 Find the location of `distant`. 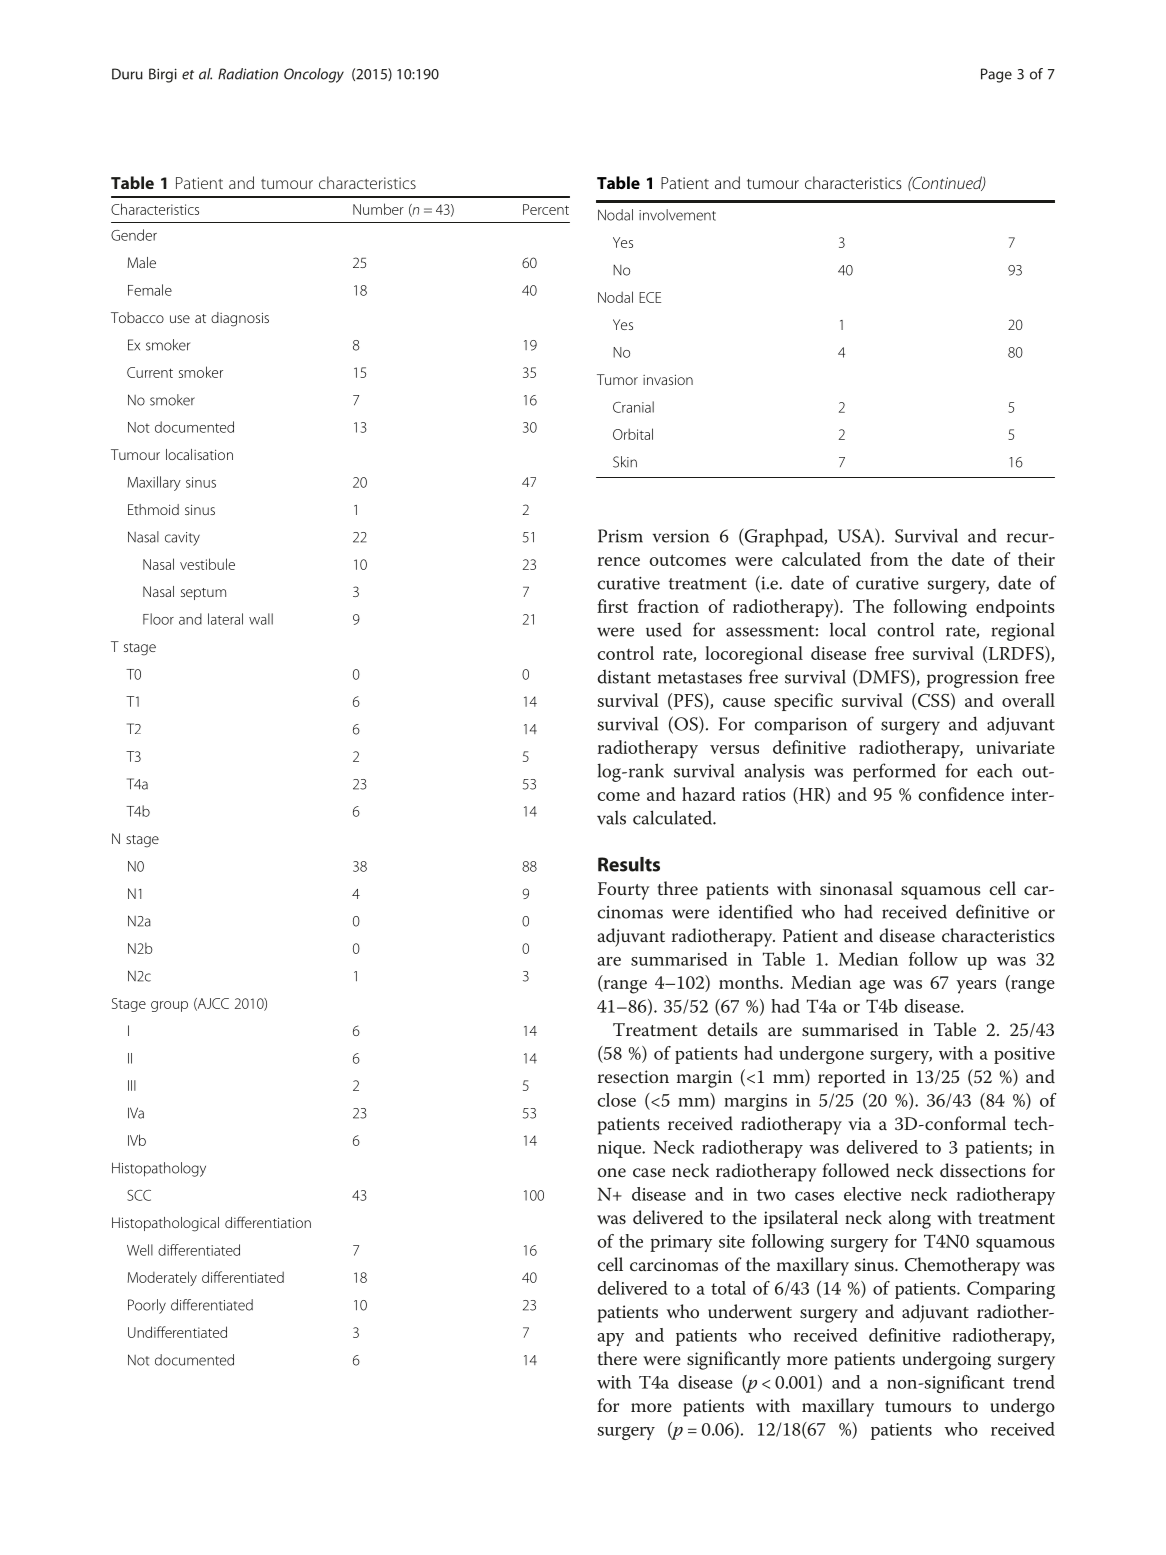

distant is located at coordinates (624, 676).
